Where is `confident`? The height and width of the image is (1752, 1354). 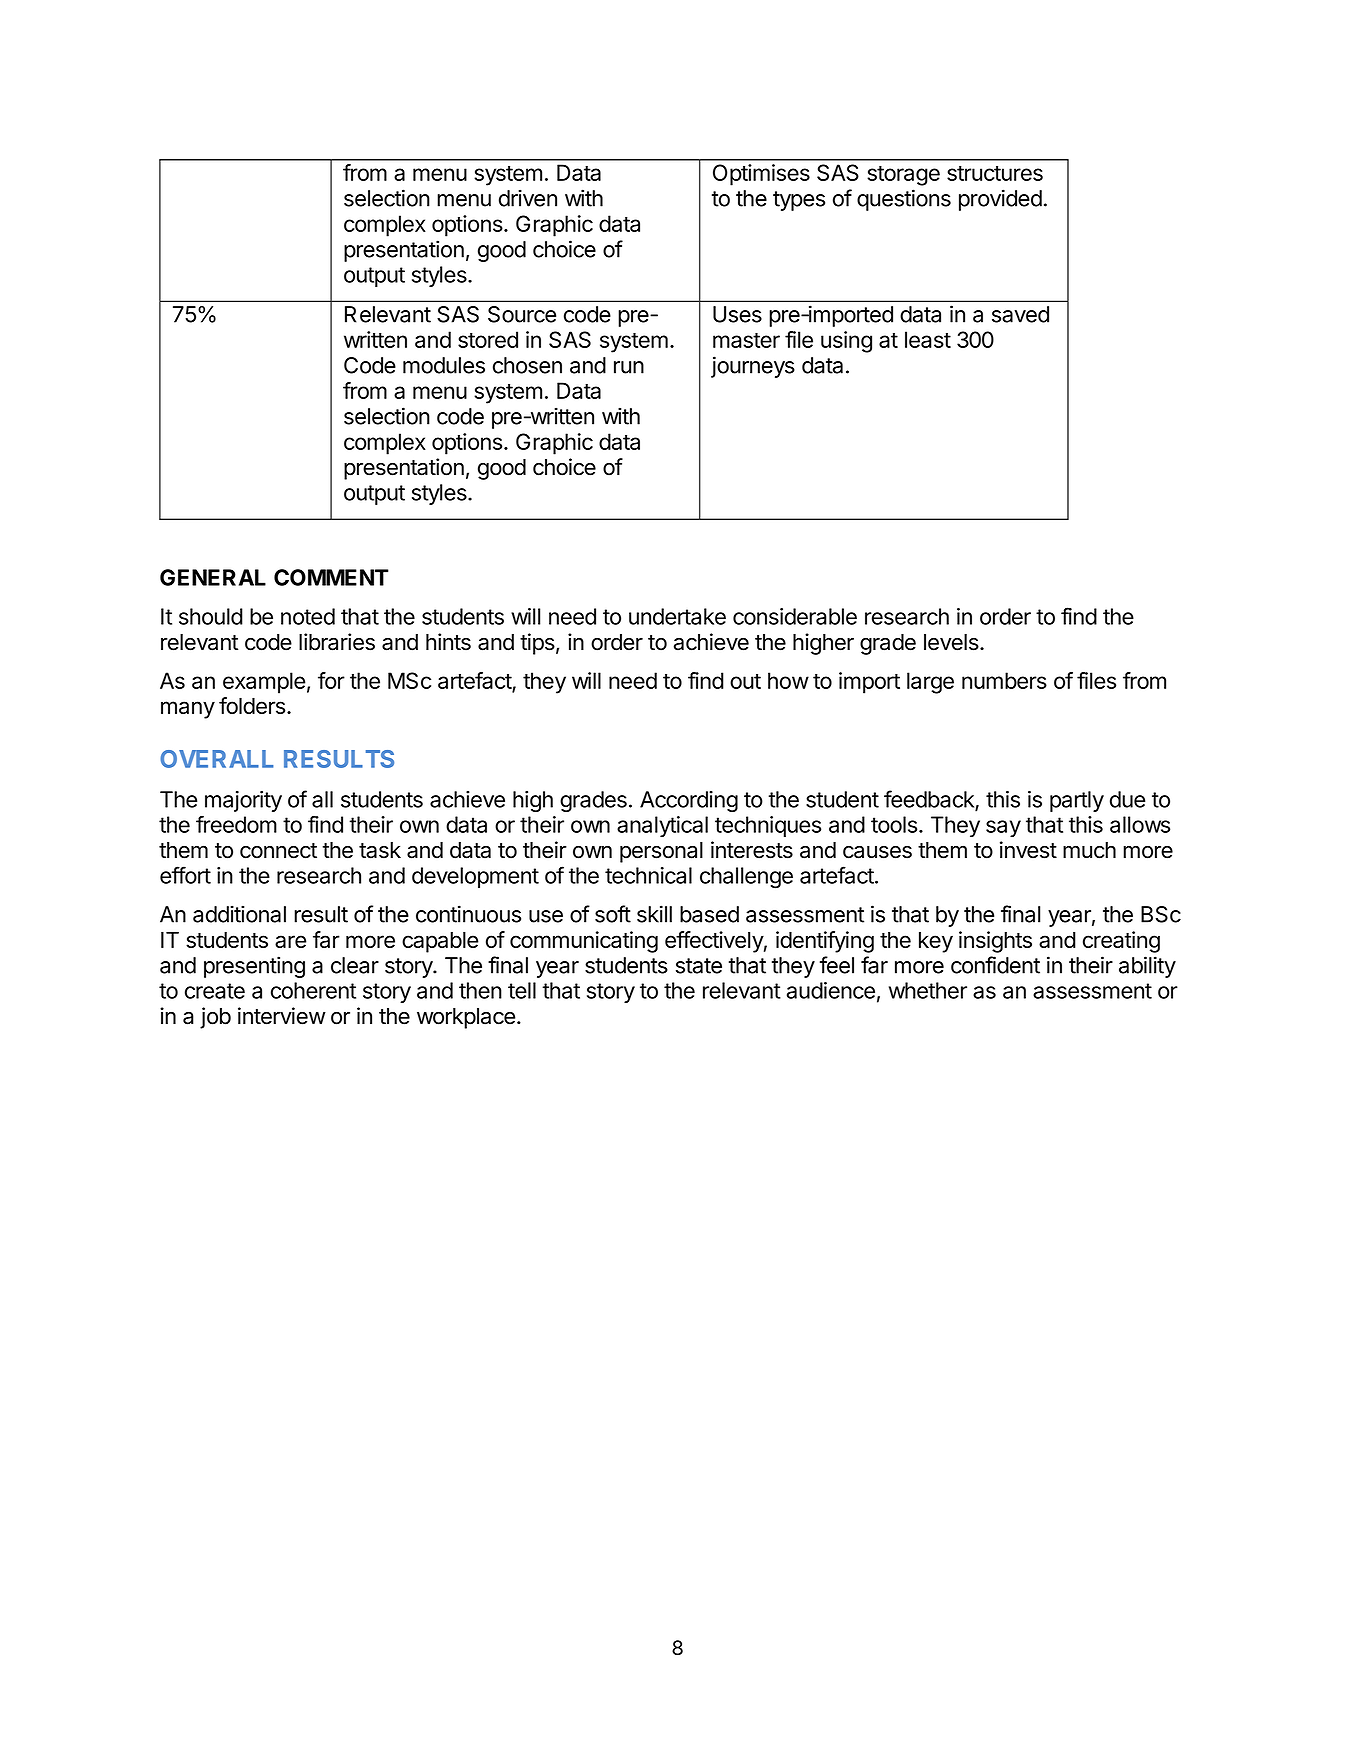 confident is located at coordinates (995, 965).
